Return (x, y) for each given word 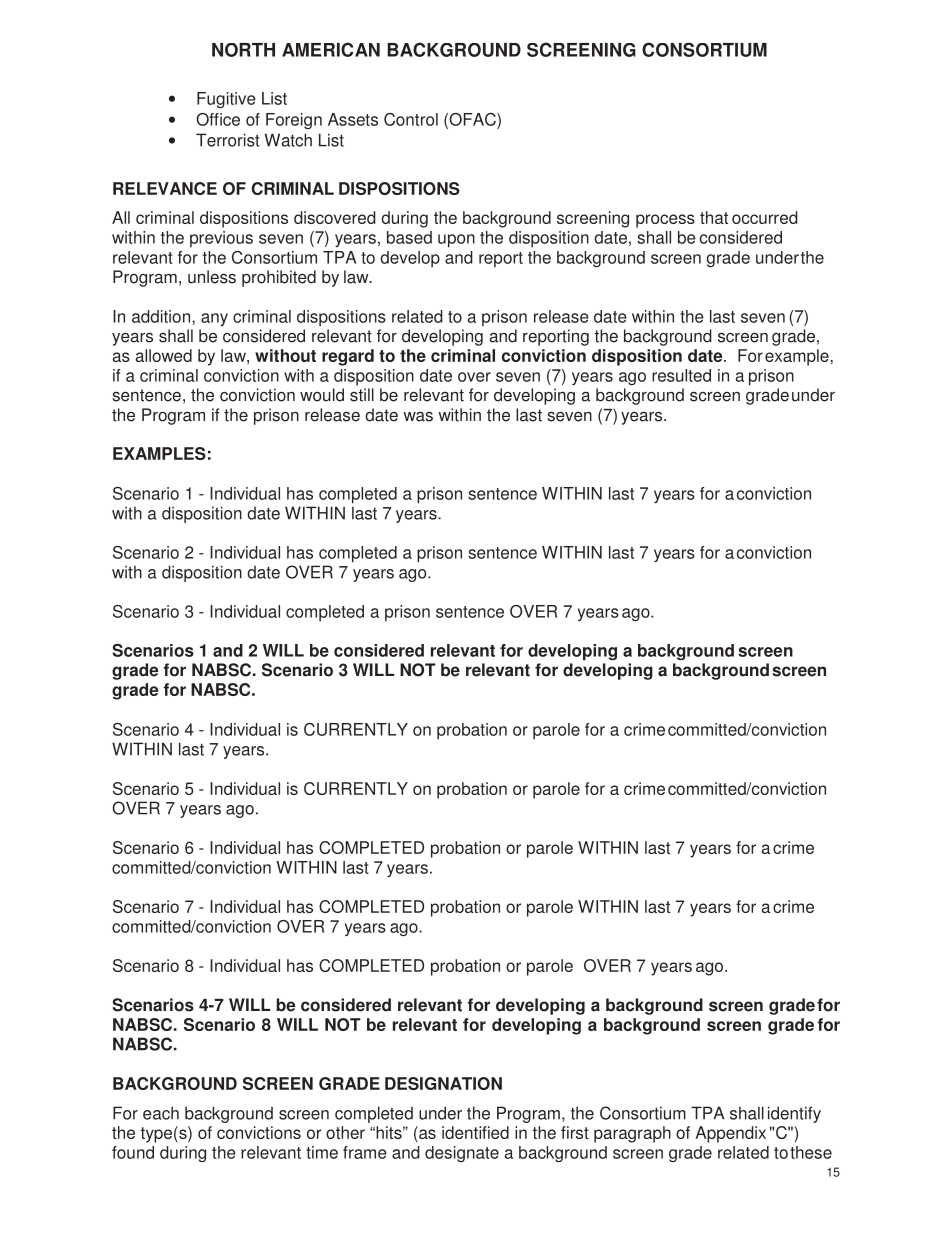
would (322, 395)
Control (411, 119)
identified (475, 1132)
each (161, 1113)
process (665, 221)
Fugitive (226, 100)
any (214, 319)
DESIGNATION (443, 1083)
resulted (681, 375)
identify (794, 1114)
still (362, 395)
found (133, 1152)
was (418, 416)
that (714, 217)
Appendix (730, 1134)
